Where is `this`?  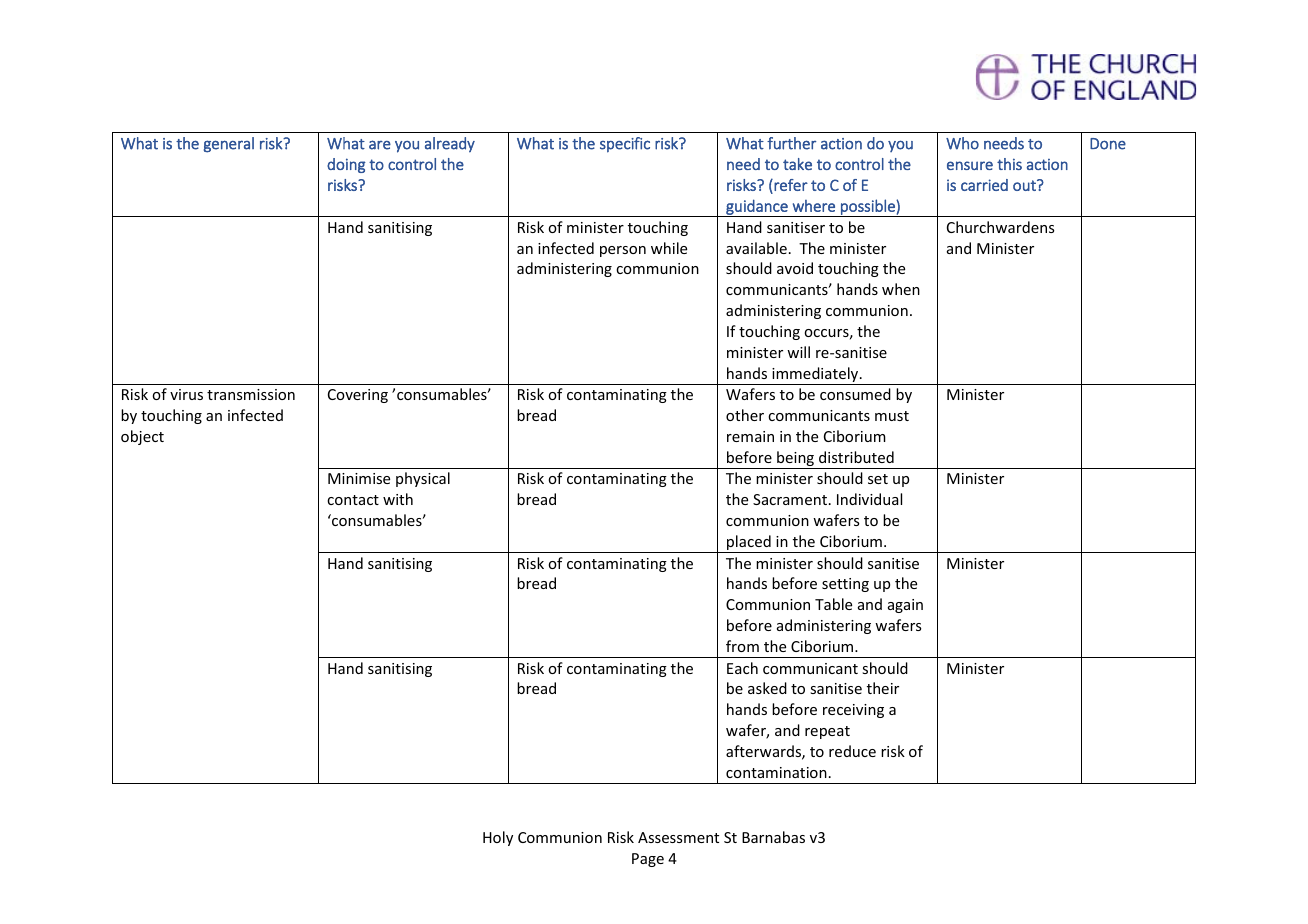
this is located at coordinates (1009, 164).
